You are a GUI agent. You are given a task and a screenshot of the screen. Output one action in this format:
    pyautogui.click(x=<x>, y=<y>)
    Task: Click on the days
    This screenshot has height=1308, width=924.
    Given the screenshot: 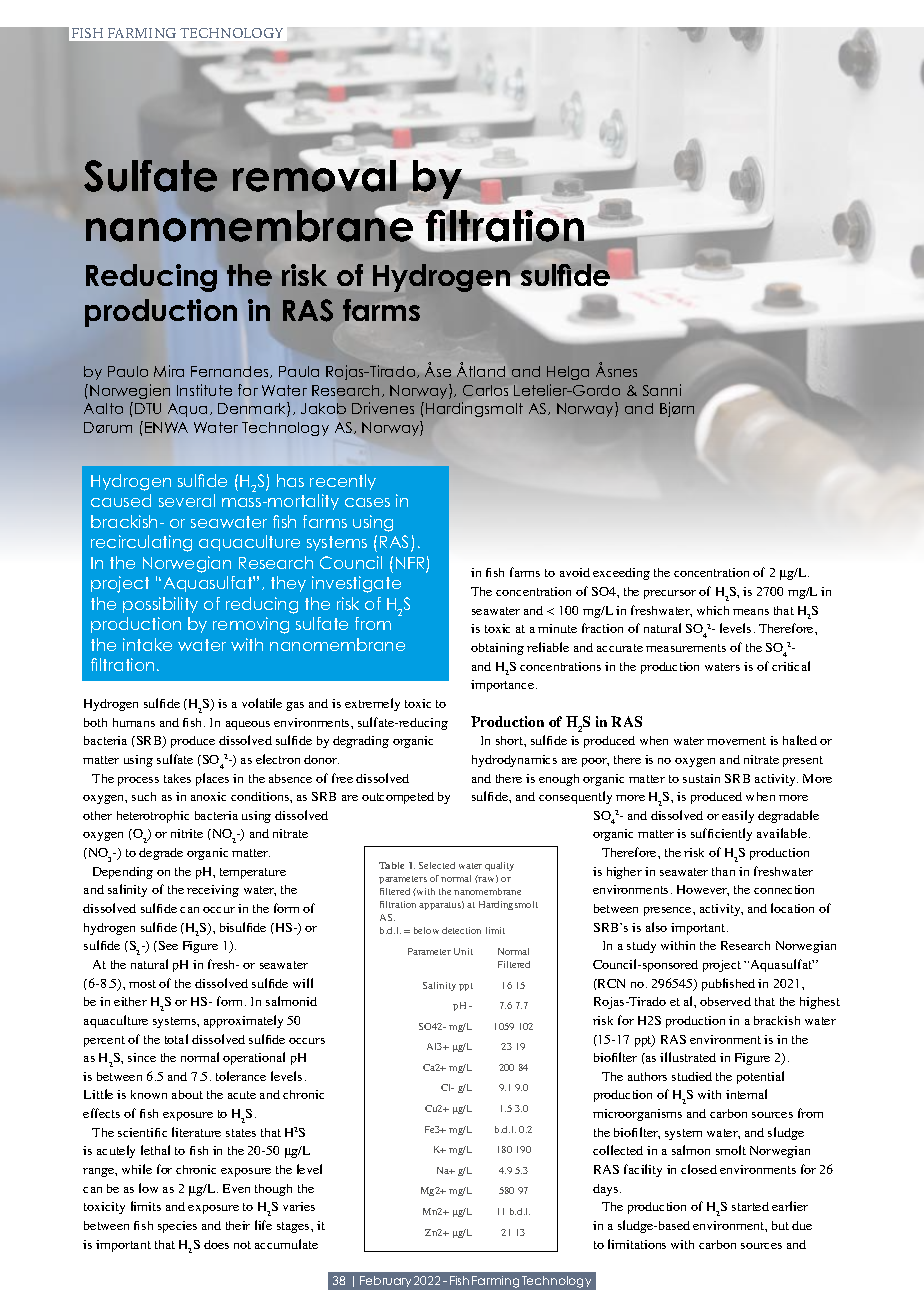 What is the action you would take?
    pyautogui.click(x=607, y=1190)
